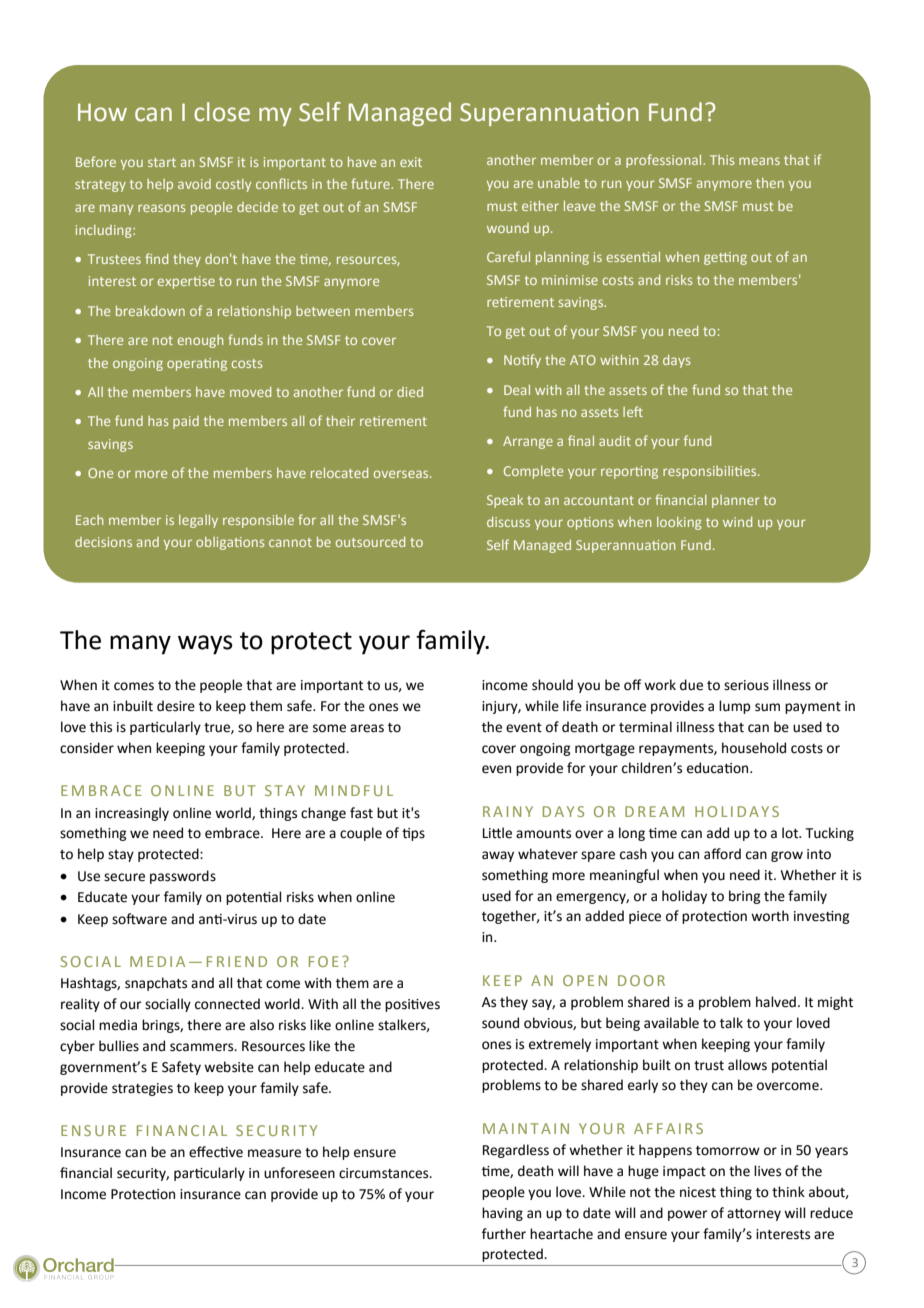 The height and width of the page is (1308, 924). I want to click on effective, so click(216, 1152).
